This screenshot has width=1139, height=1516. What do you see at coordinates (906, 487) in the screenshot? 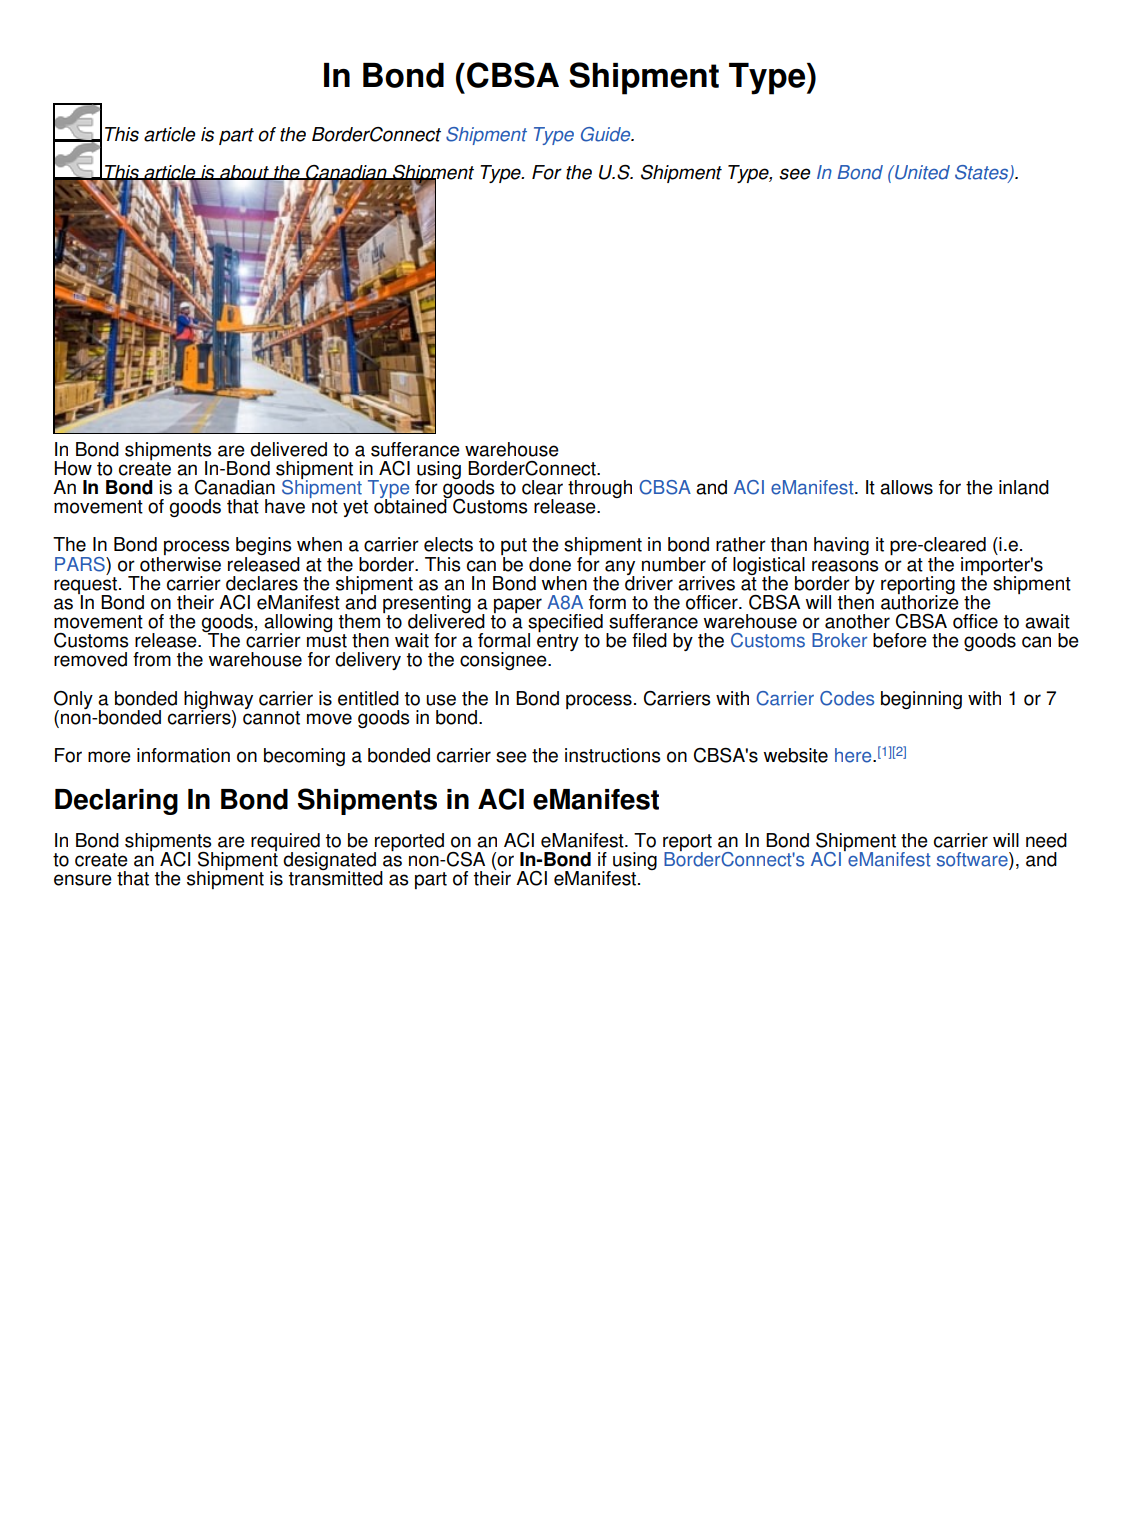
I see `allows` at bounding box center [906, 487].
